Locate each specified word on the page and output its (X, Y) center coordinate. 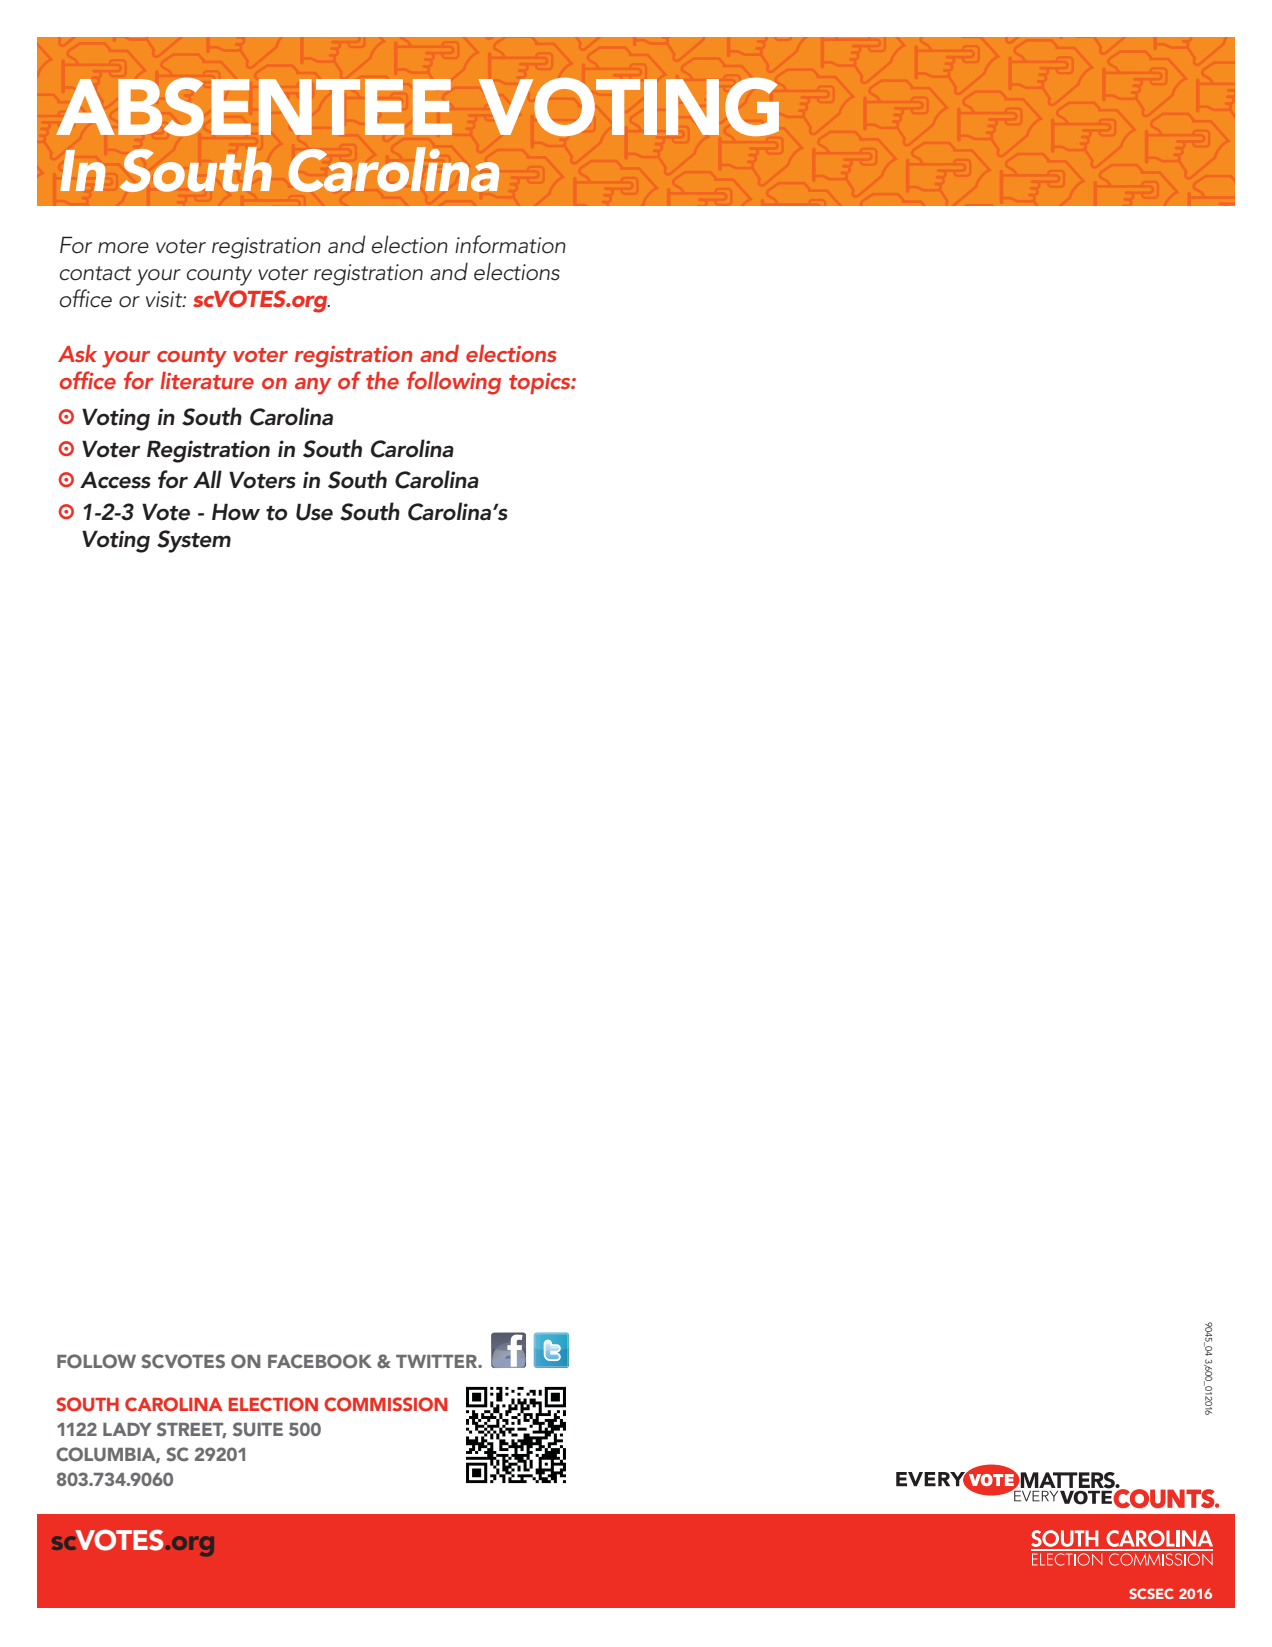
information (510, 244)
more (123, 248)
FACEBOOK (320, 1361)
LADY (127, 1429)
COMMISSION (385, 1404)
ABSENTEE (254, 106)
